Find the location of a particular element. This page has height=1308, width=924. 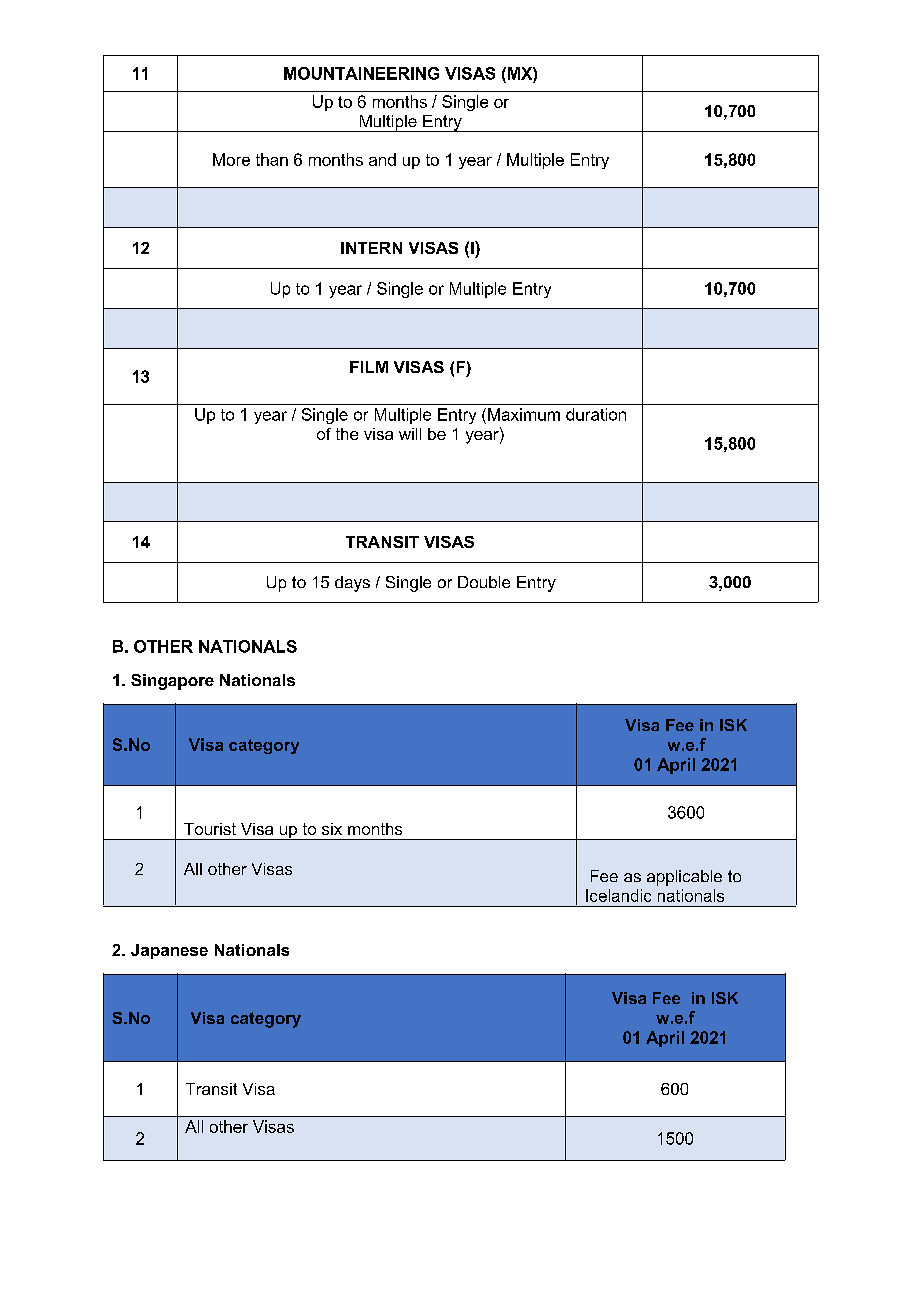

Maximum is located at coordinates (524, 414).
